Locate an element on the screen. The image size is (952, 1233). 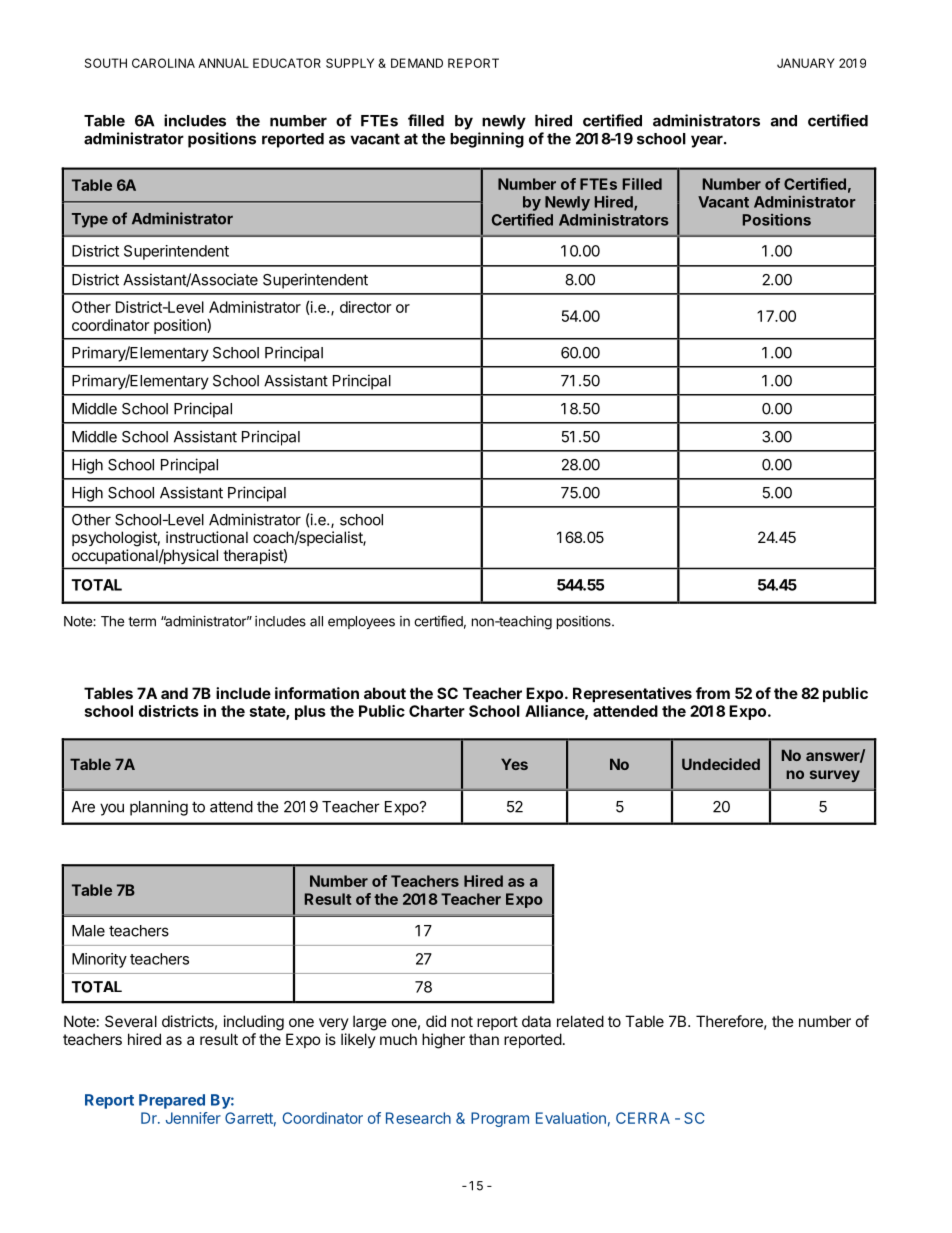
Yes is located at coordinates (514, 764).
